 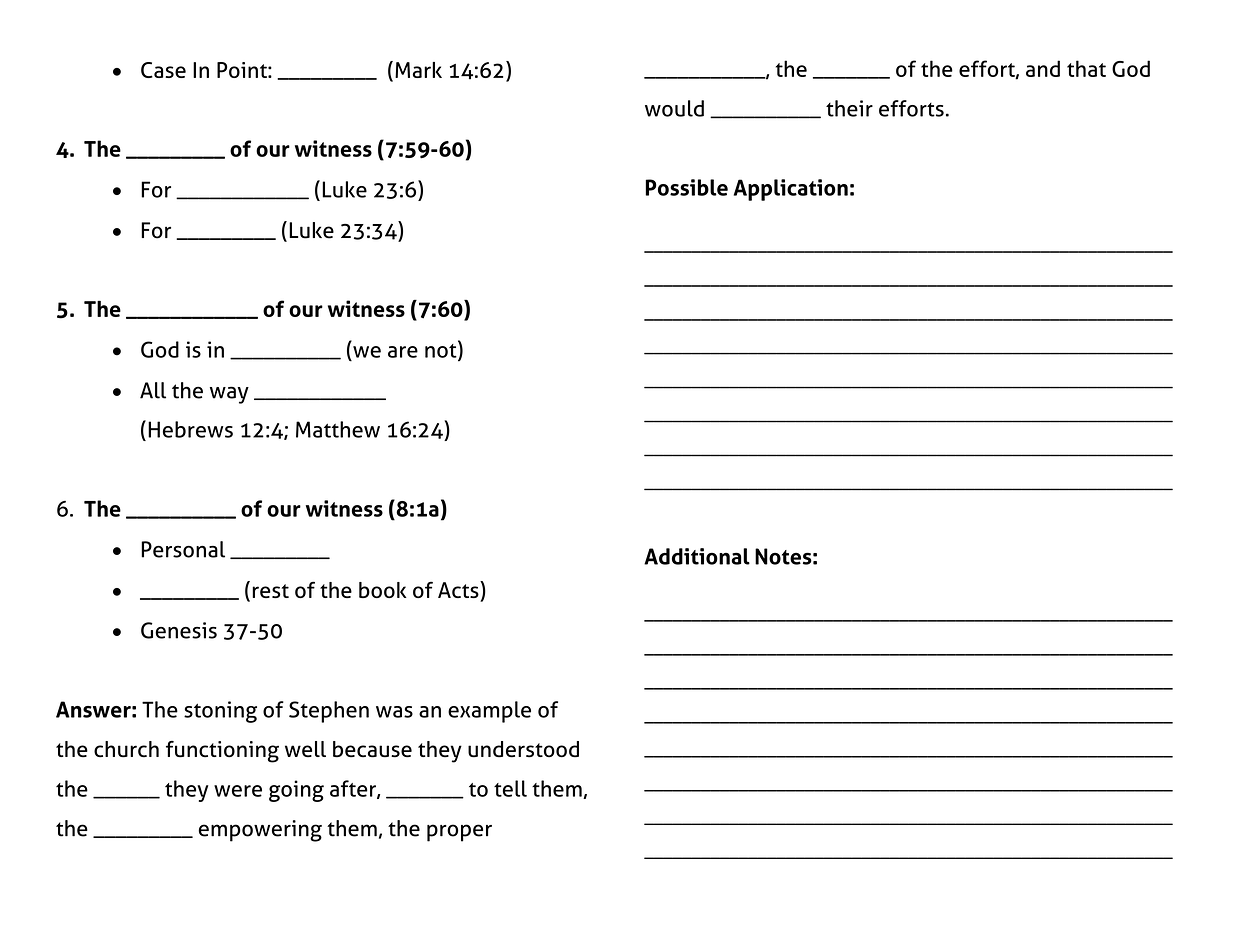 What do you see at coordinates (674, 108) in the document?
I see `would` at bounding box center [674, 108].
